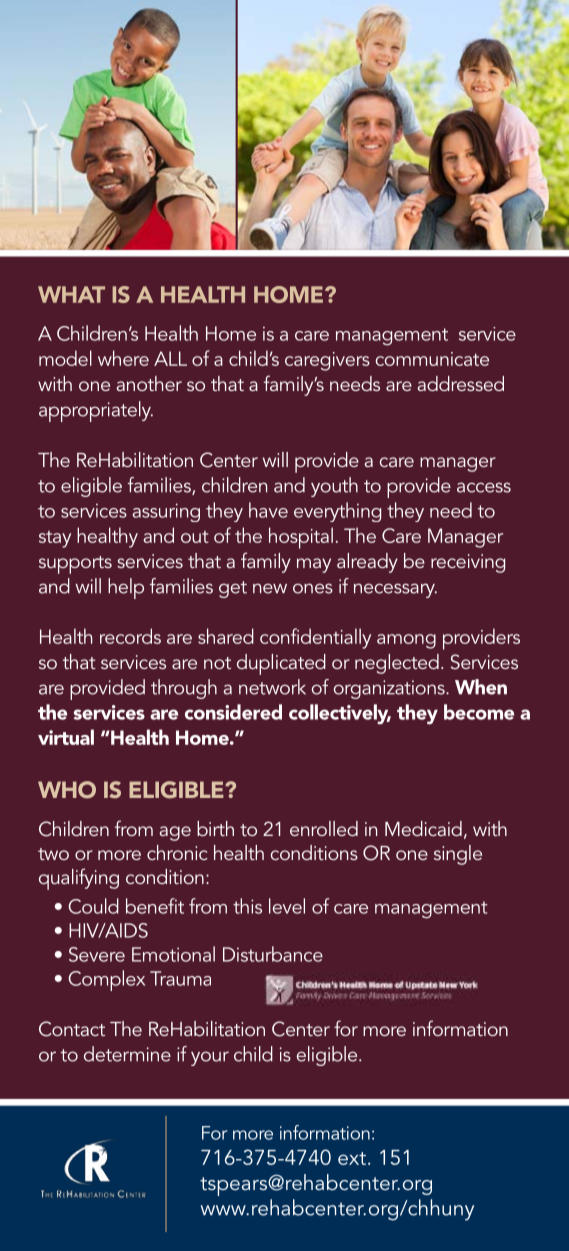  What do you see at coordinates (395, 590) in the document?
I see `necessary` at bounding box center [395, 590].
